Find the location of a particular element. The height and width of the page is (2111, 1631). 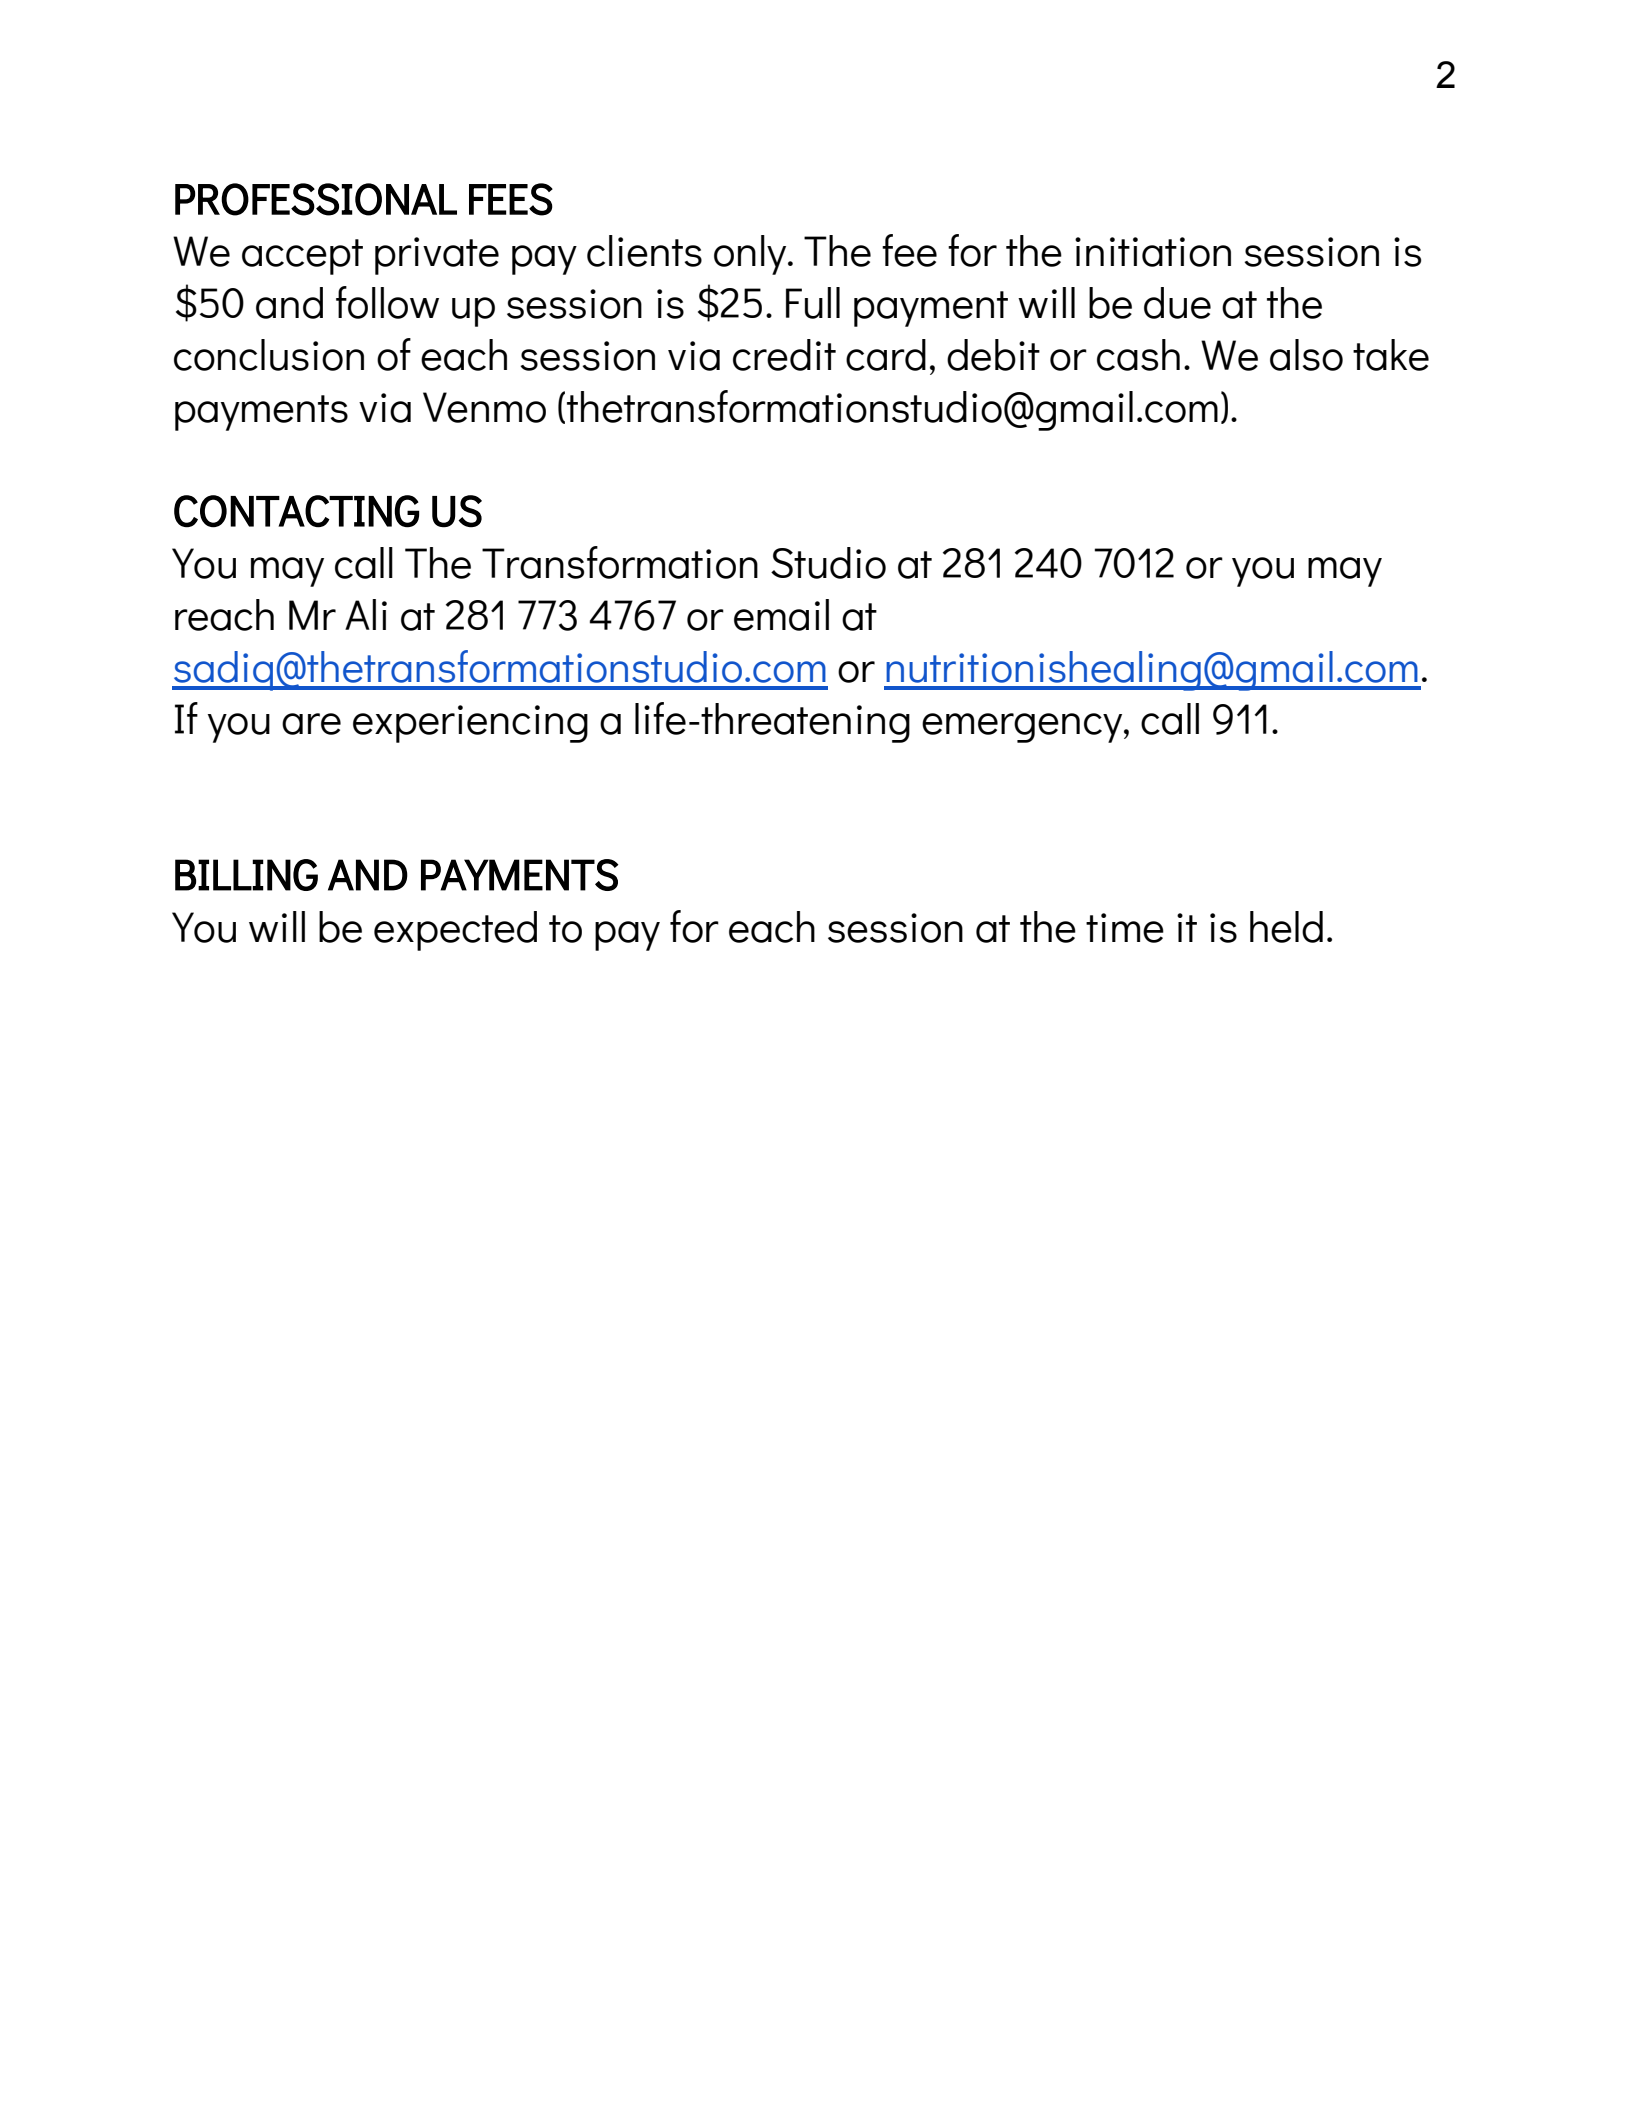

CONTACTING is located at coordinates (296, 511).
